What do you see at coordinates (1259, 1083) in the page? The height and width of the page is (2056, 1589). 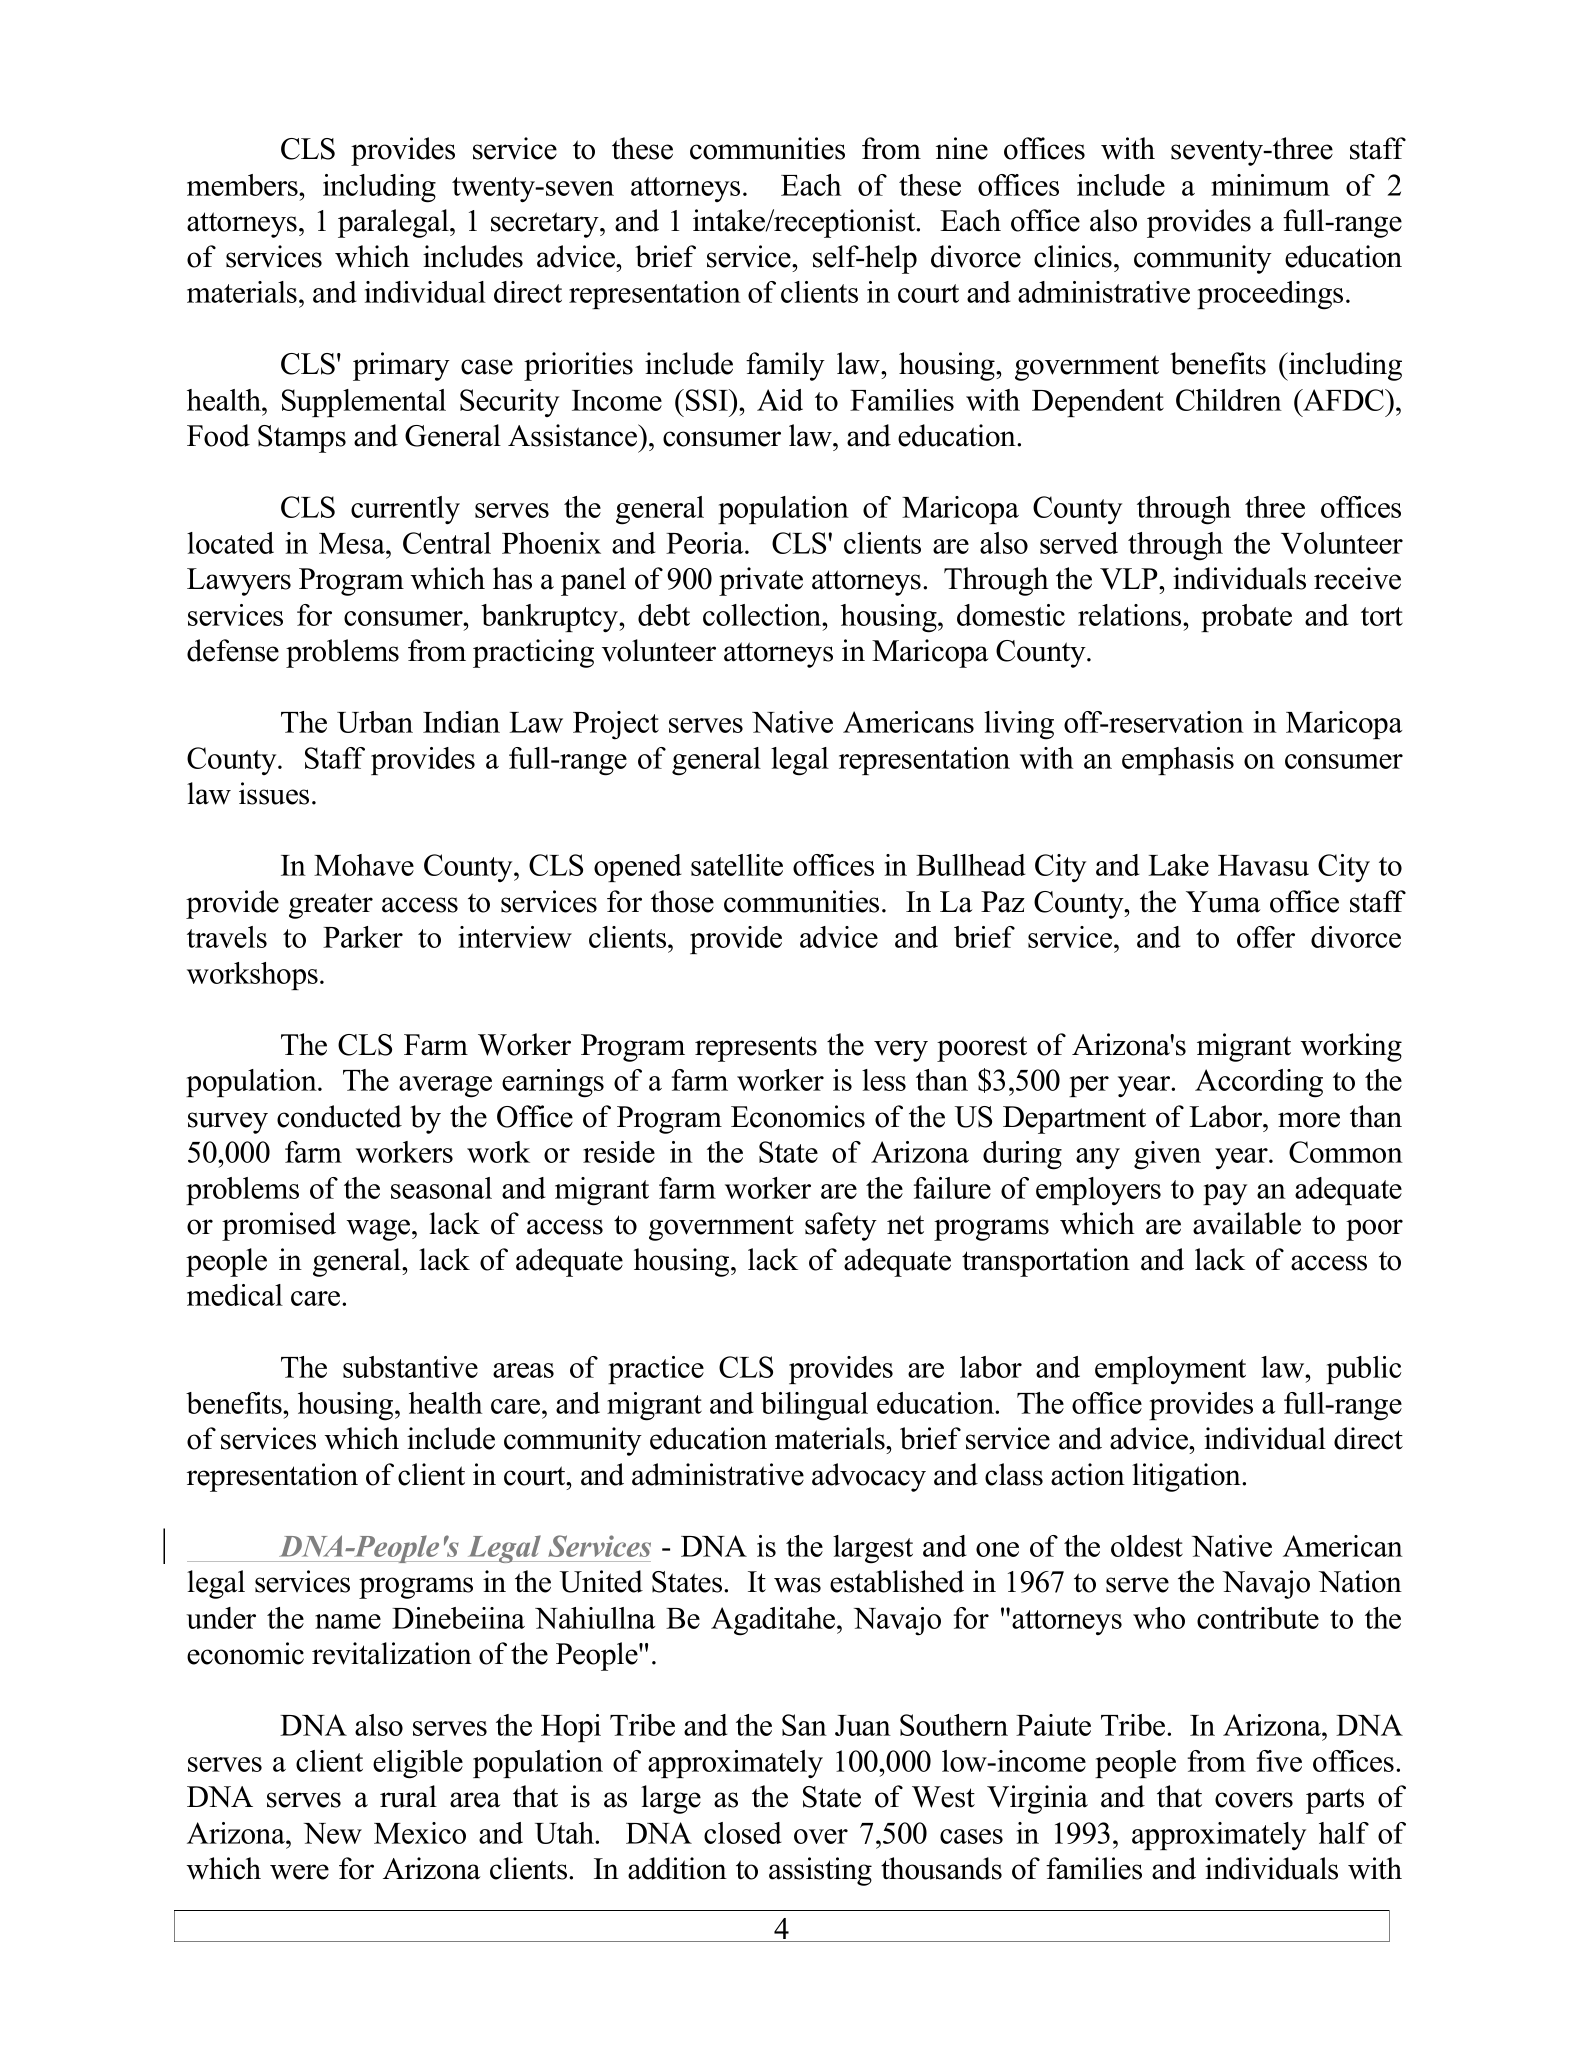 I see `According` at bounding box center [1259, 1083].
